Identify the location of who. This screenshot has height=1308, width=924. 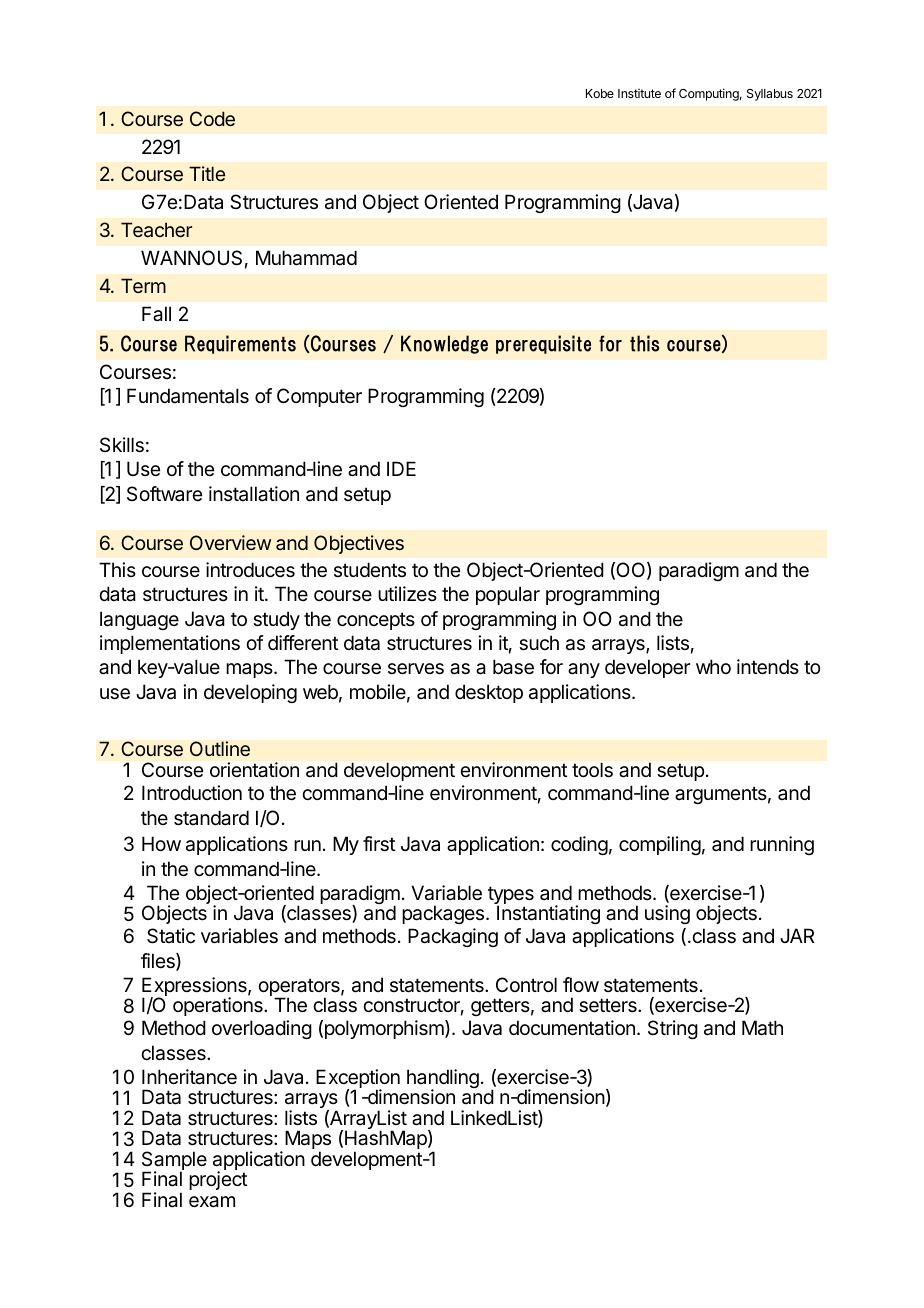
(713, 666).
